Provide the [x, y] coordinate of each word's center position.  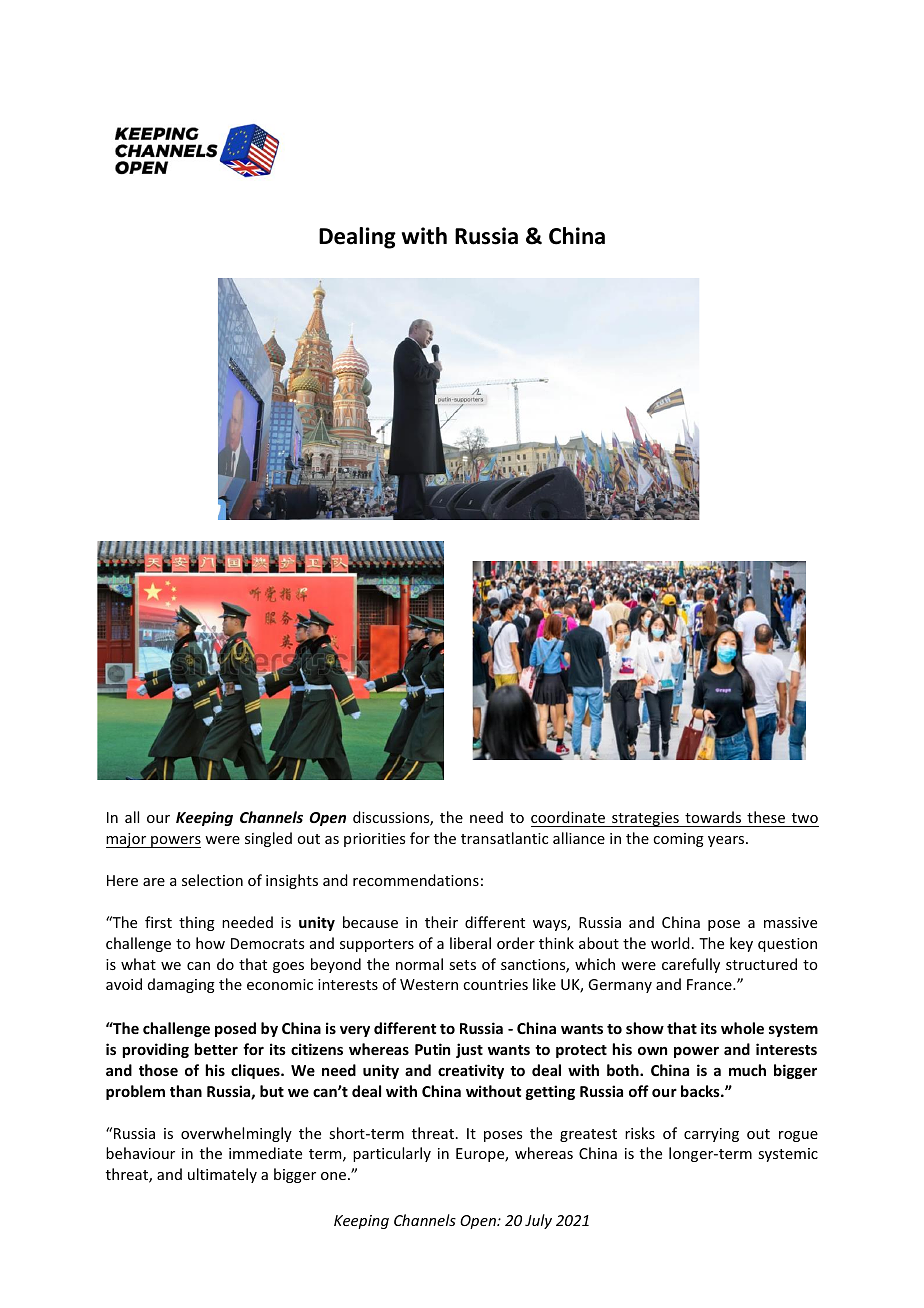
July [538, 1221]
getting [550, 1092]
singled [268, 839]
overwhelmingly [236, 1134]
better [216, 1049]
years [727, 841]
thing [197, 923]
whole [742, 1028]
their [441, 922]
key [741, 944]
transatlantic [504, 838]
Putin [432, 1049]
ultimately [222, 1175]
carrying [711, 1135]
